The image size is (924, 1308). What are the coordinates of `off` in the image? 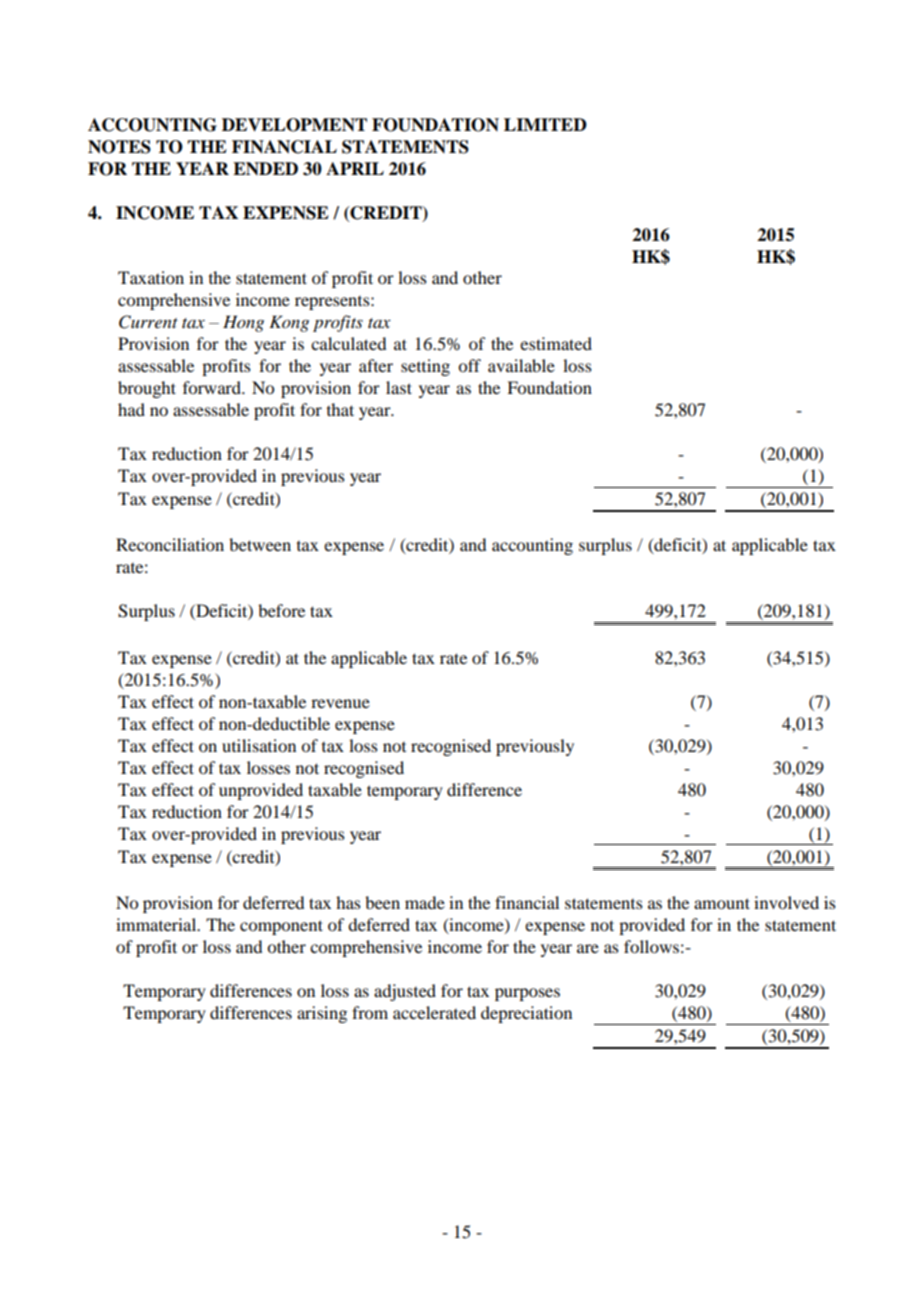 It's located at (469, 365).
